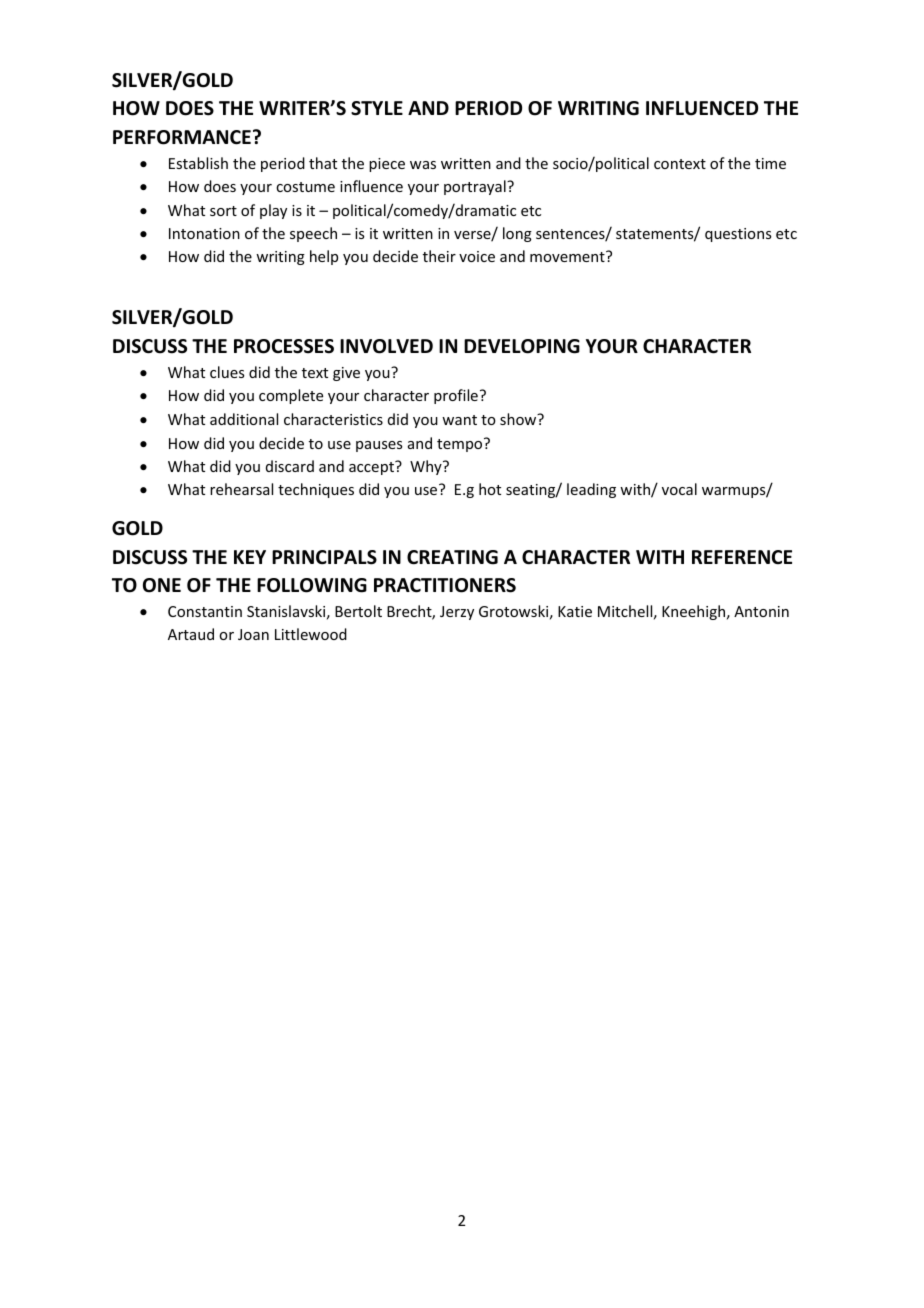 The image size is (924, 1308). Describe the element at coordinates (770, 163) in the document. I see `time` at that location.
